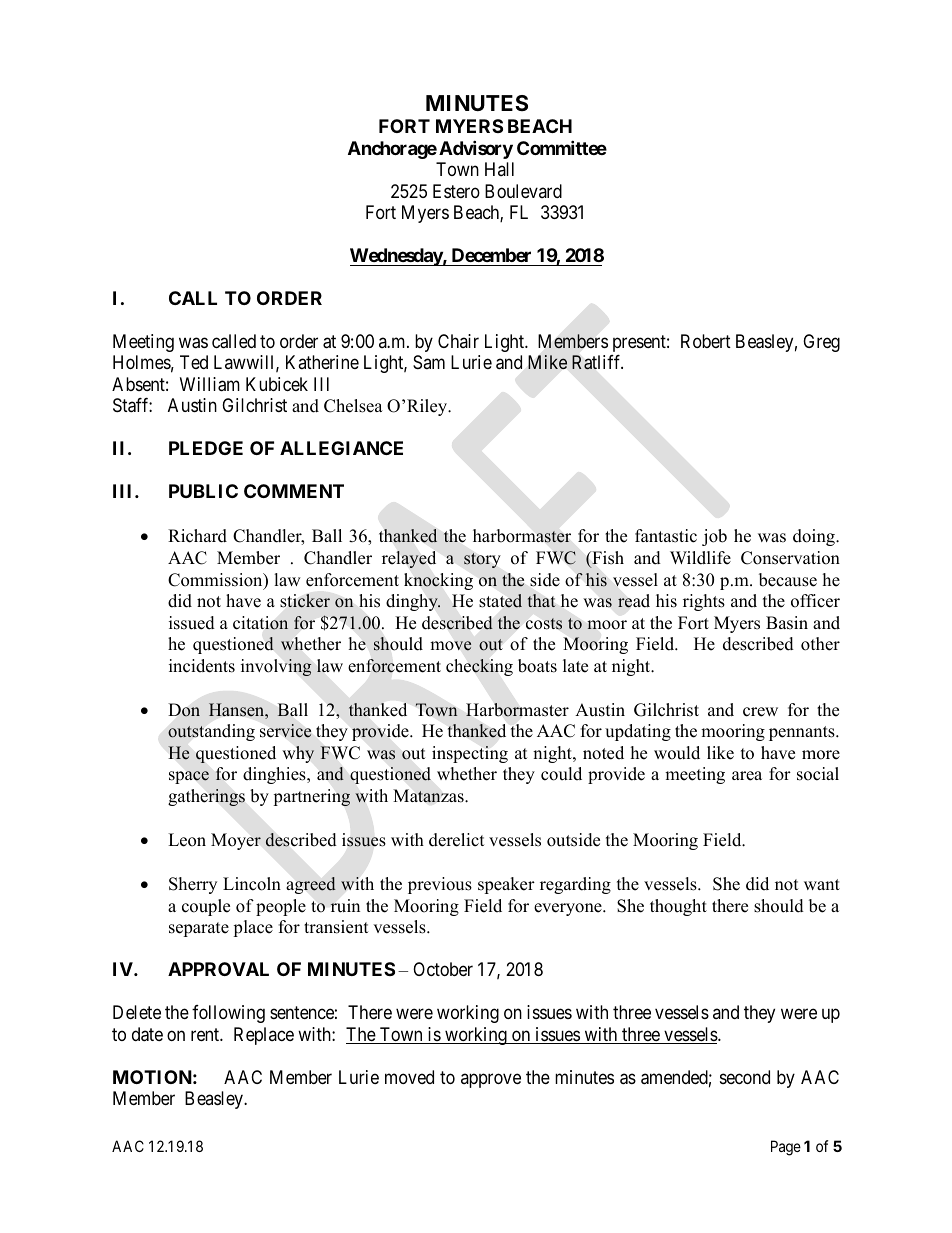  Describe the element at coordinates (147, 1034) in the screenshot. I see `date` at that location.
